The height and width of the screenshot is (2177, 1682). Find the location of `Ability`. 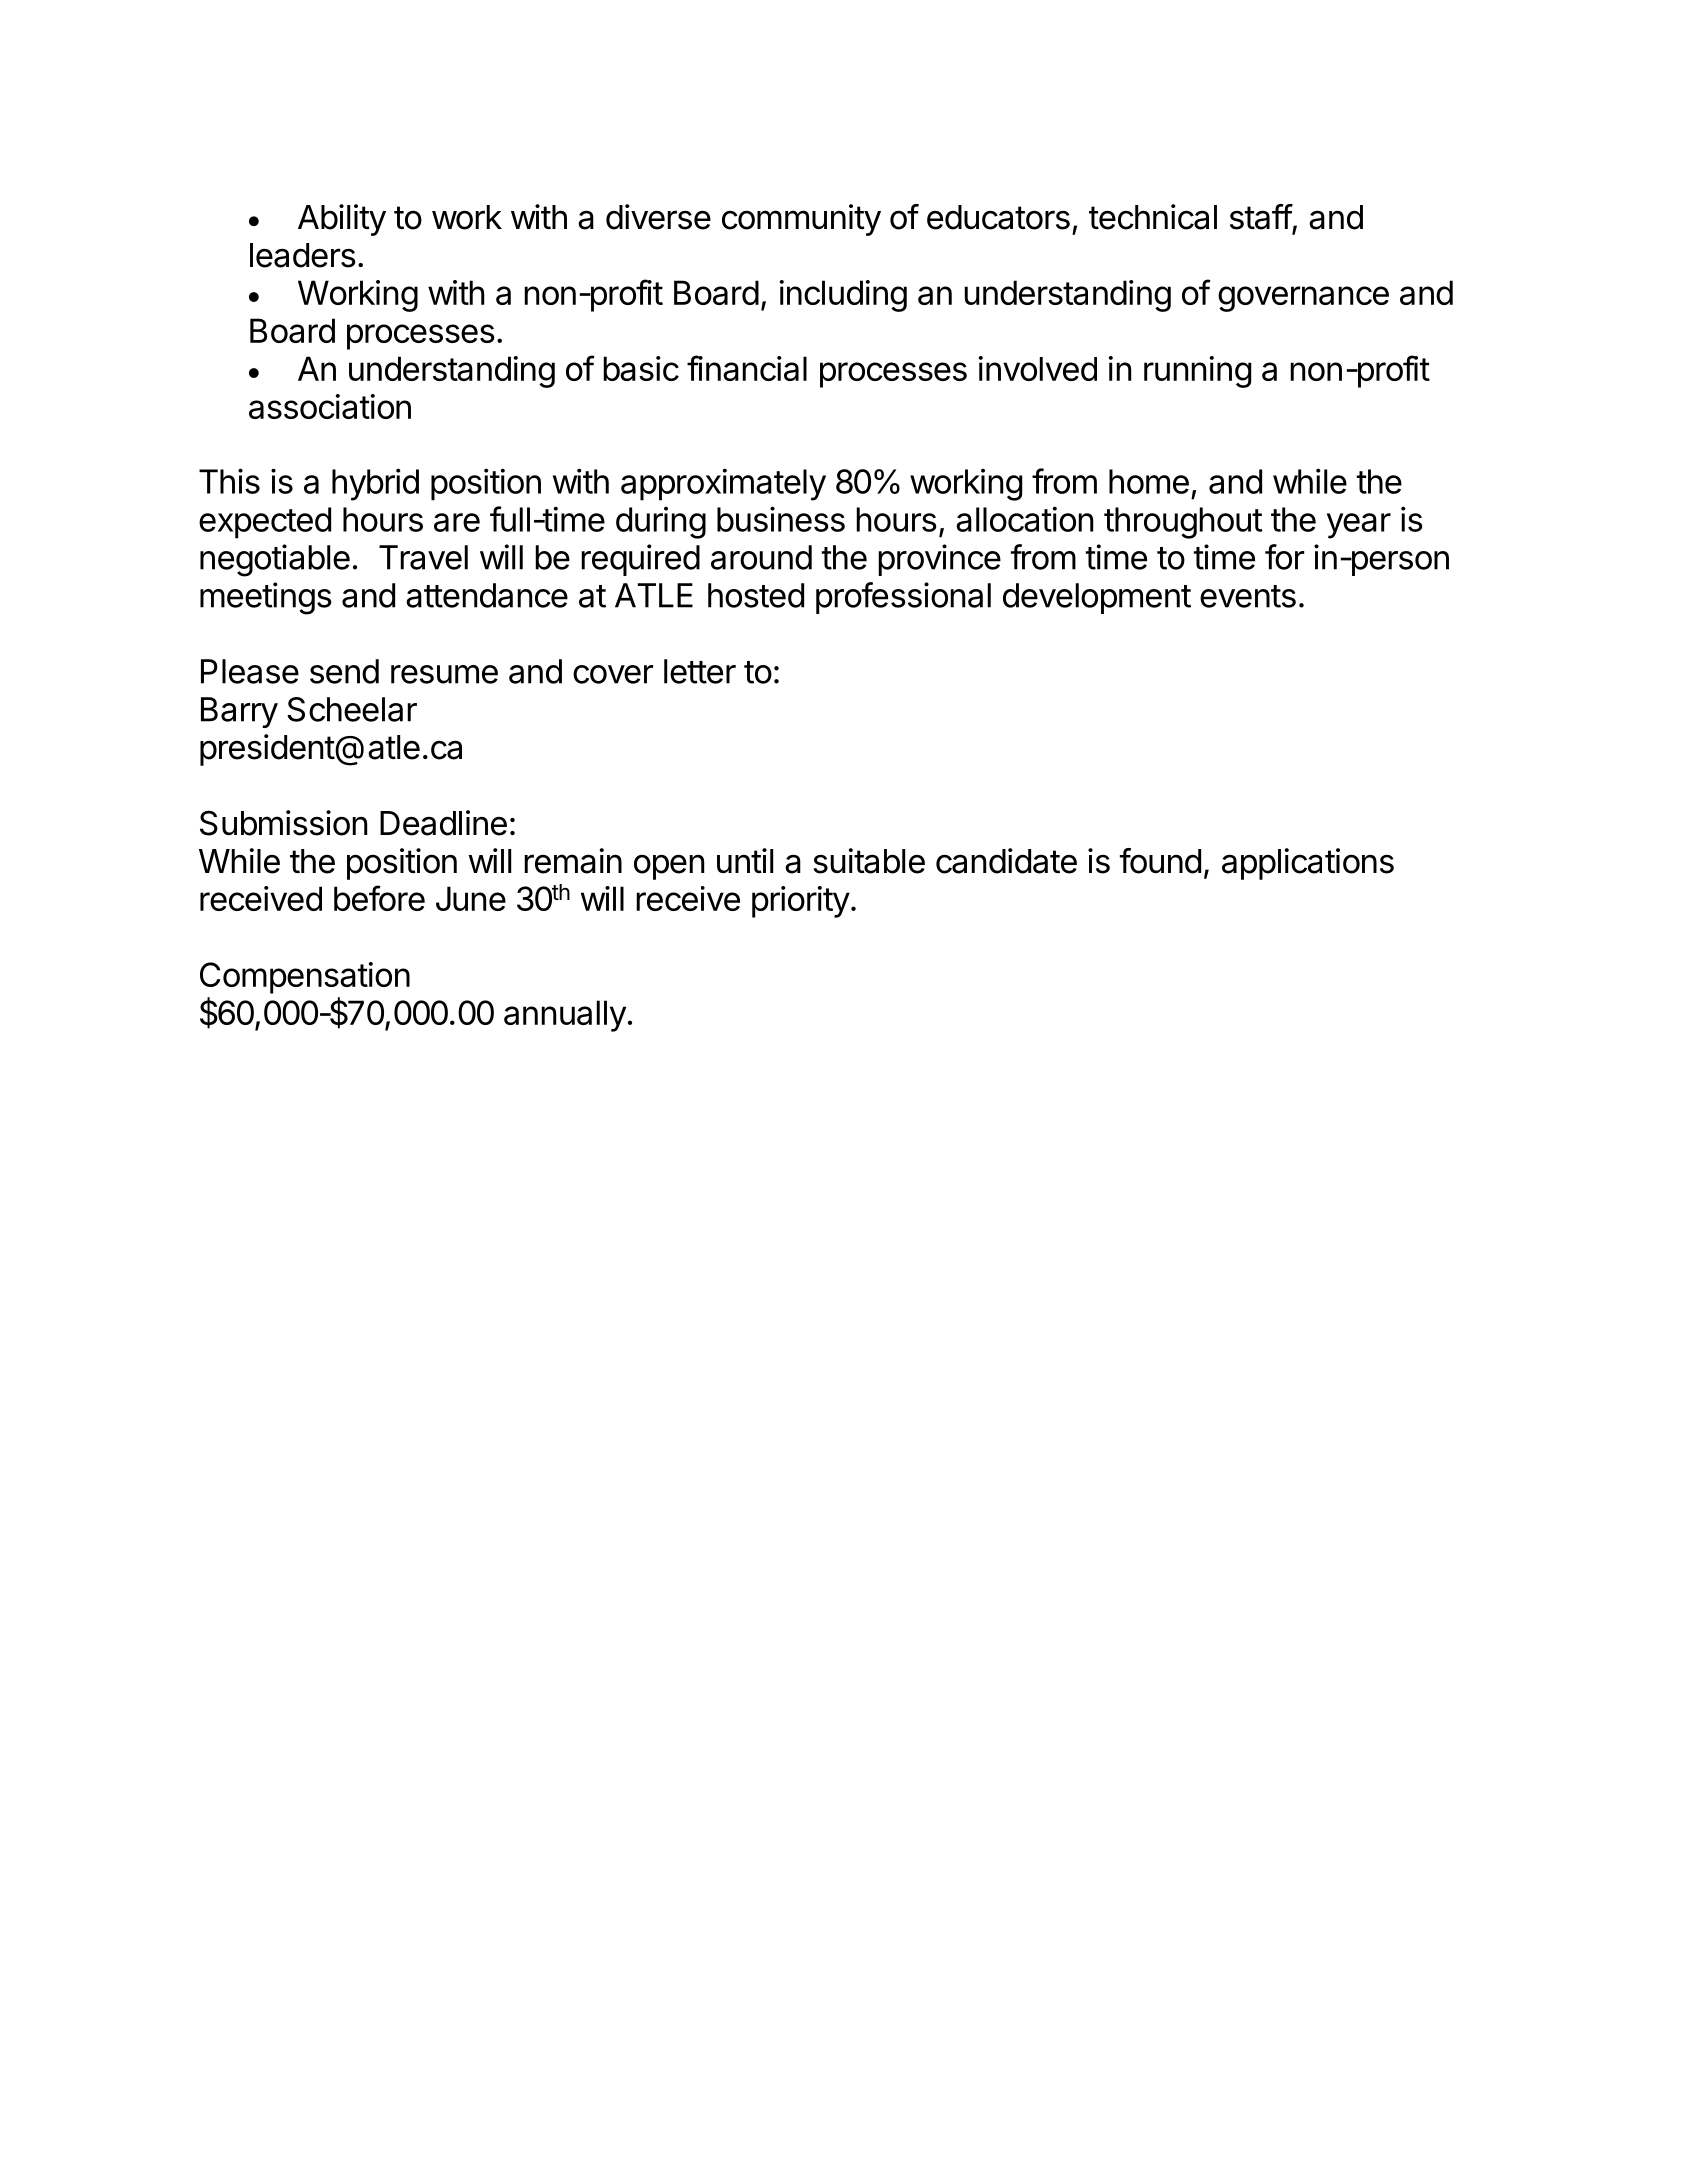

Ability is located at coordinates (342, 220).
